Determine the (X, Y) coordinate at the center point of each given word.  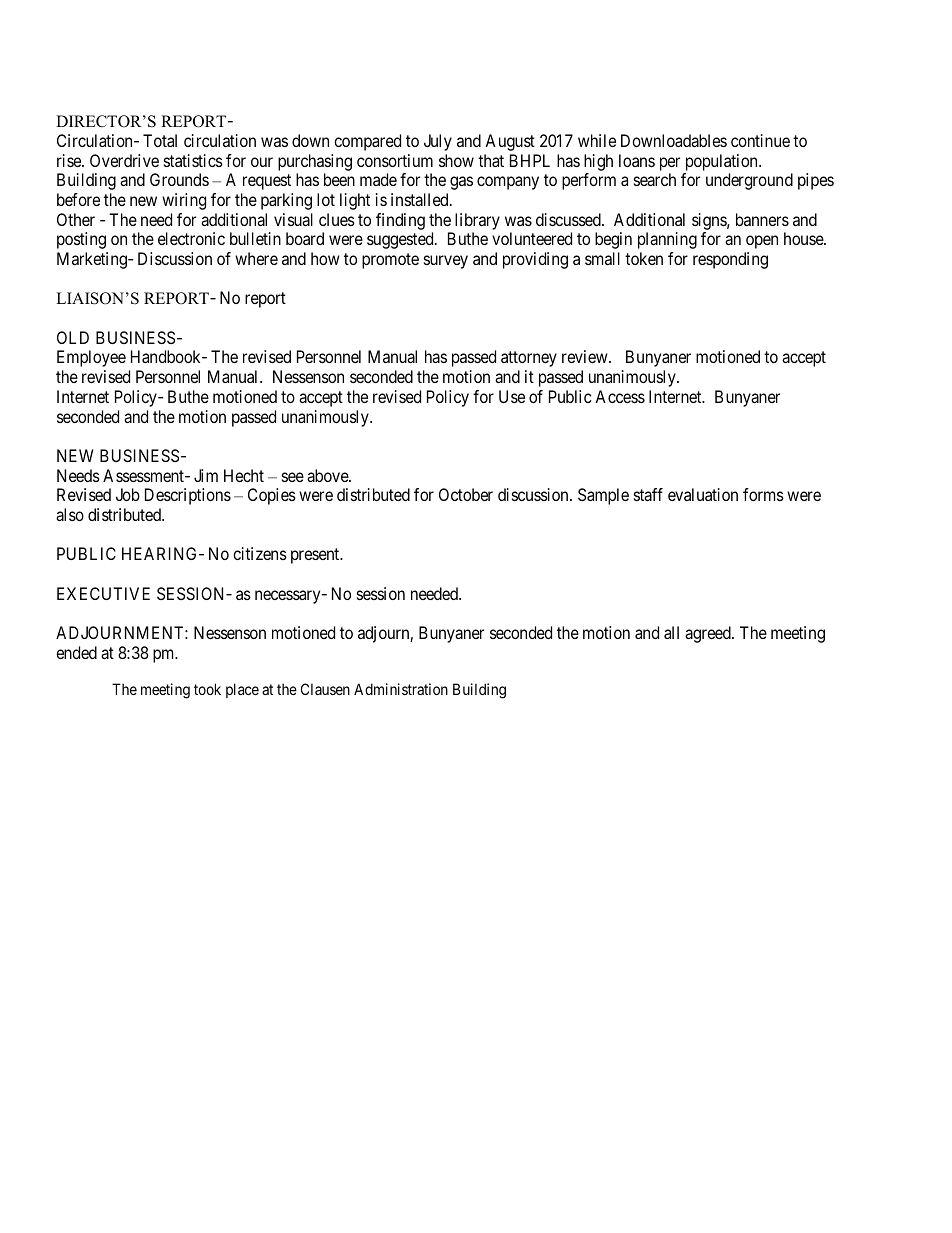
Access (620, 396)
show (456, 160)
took (207, 689)
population (723, 162)
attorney (529, 359)
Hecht (244, 475)
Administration (401, 689)
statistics (193, 160)
